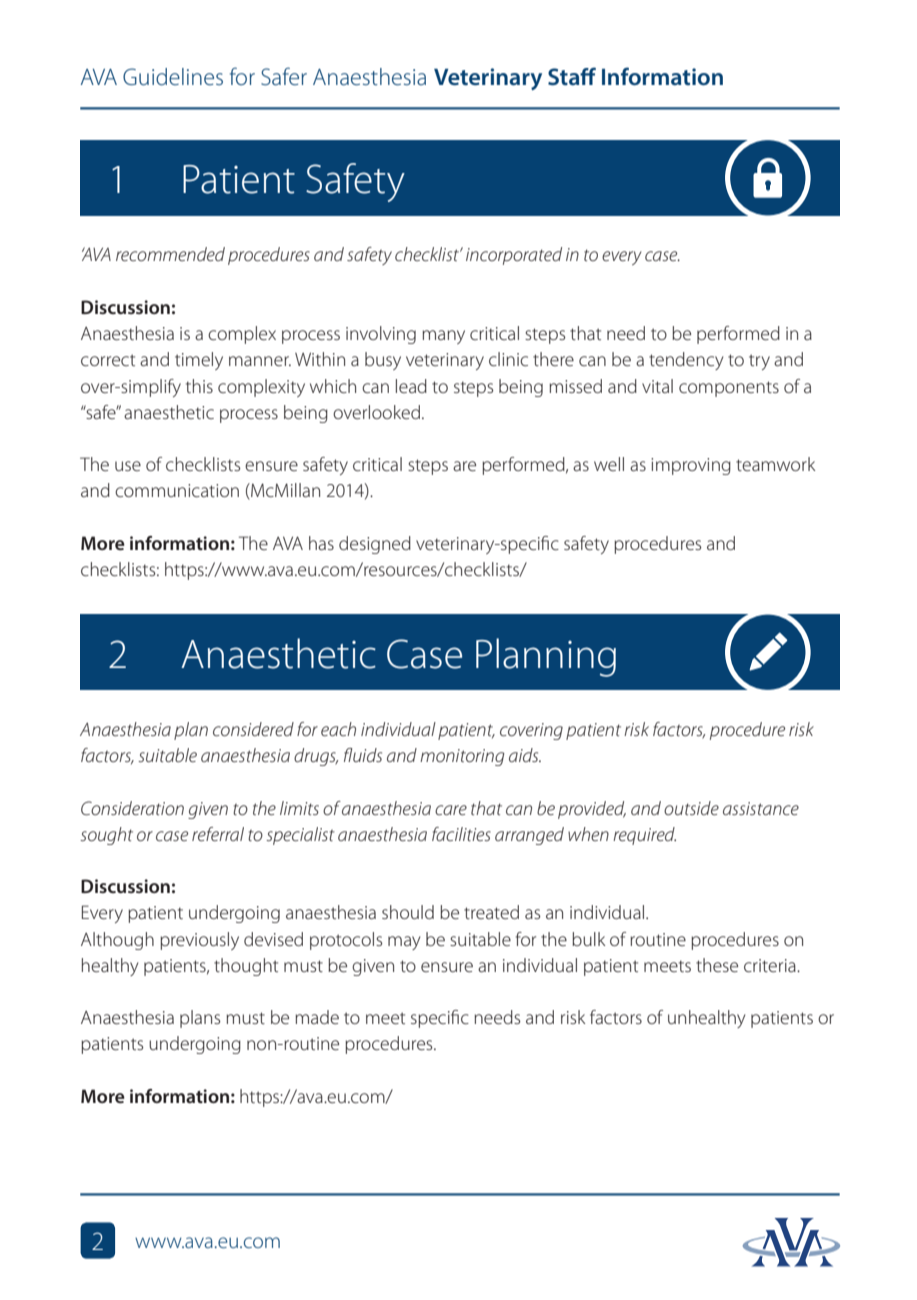 The height and width of the image is (1300, 917). I want to click on Guidelines, so click(173, 77).
